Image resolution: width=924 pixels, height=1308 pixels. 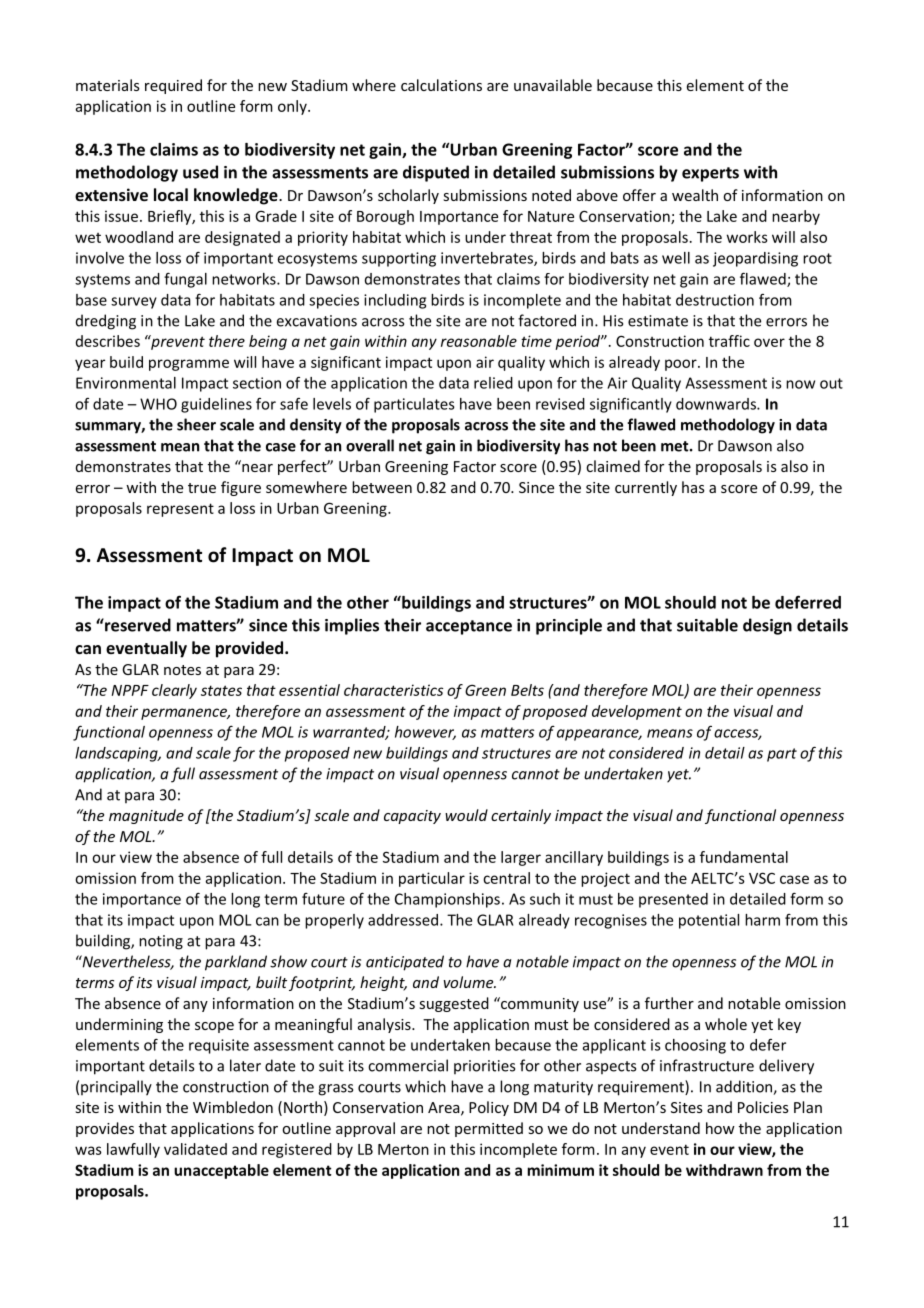 What do you see at coordinates (221, 1171) in the page?
I see `unacceptable` at bounding box center [221, 1171].
